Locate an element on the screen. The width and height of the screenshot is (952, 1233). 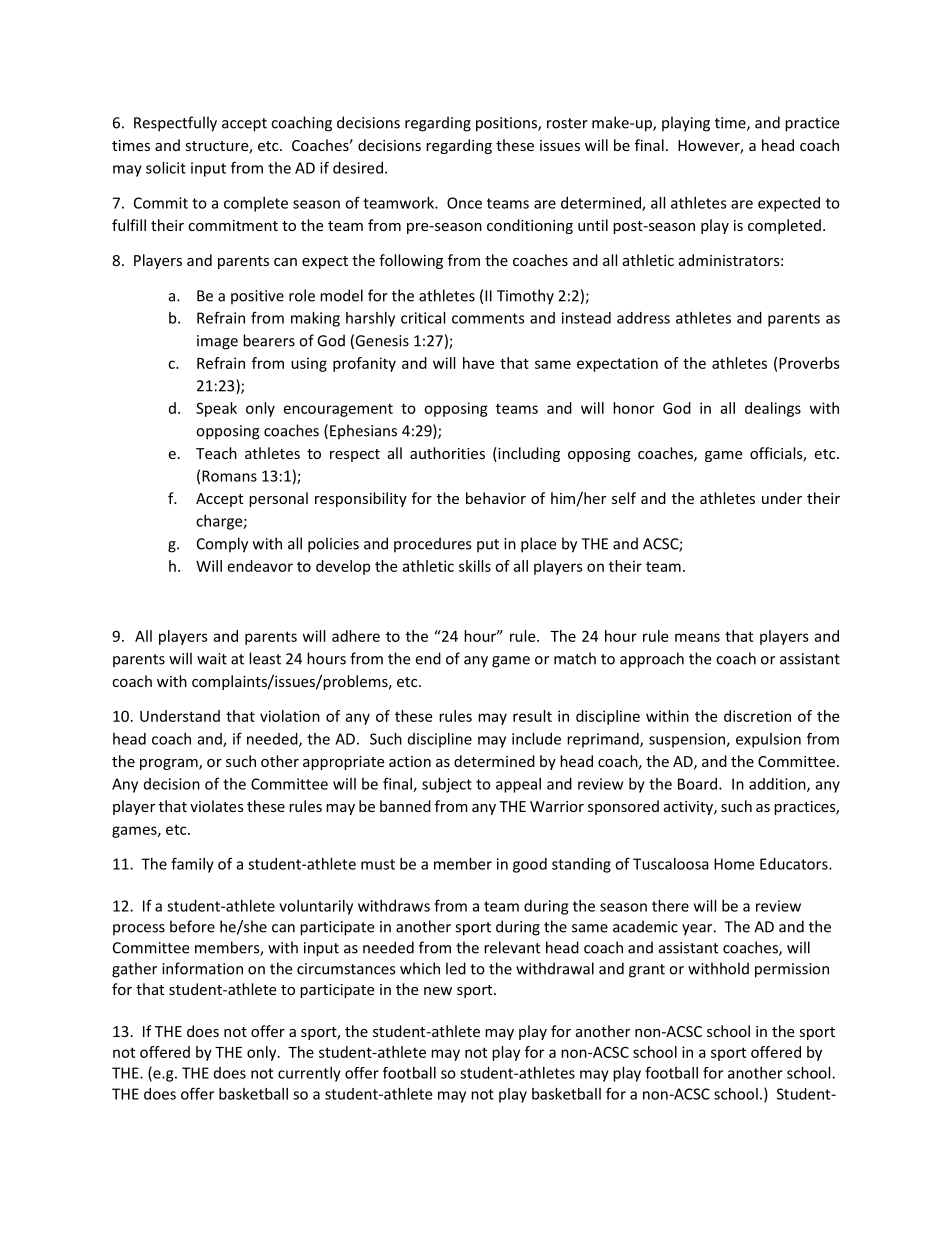
roster is located at coordinates (567, 123).
